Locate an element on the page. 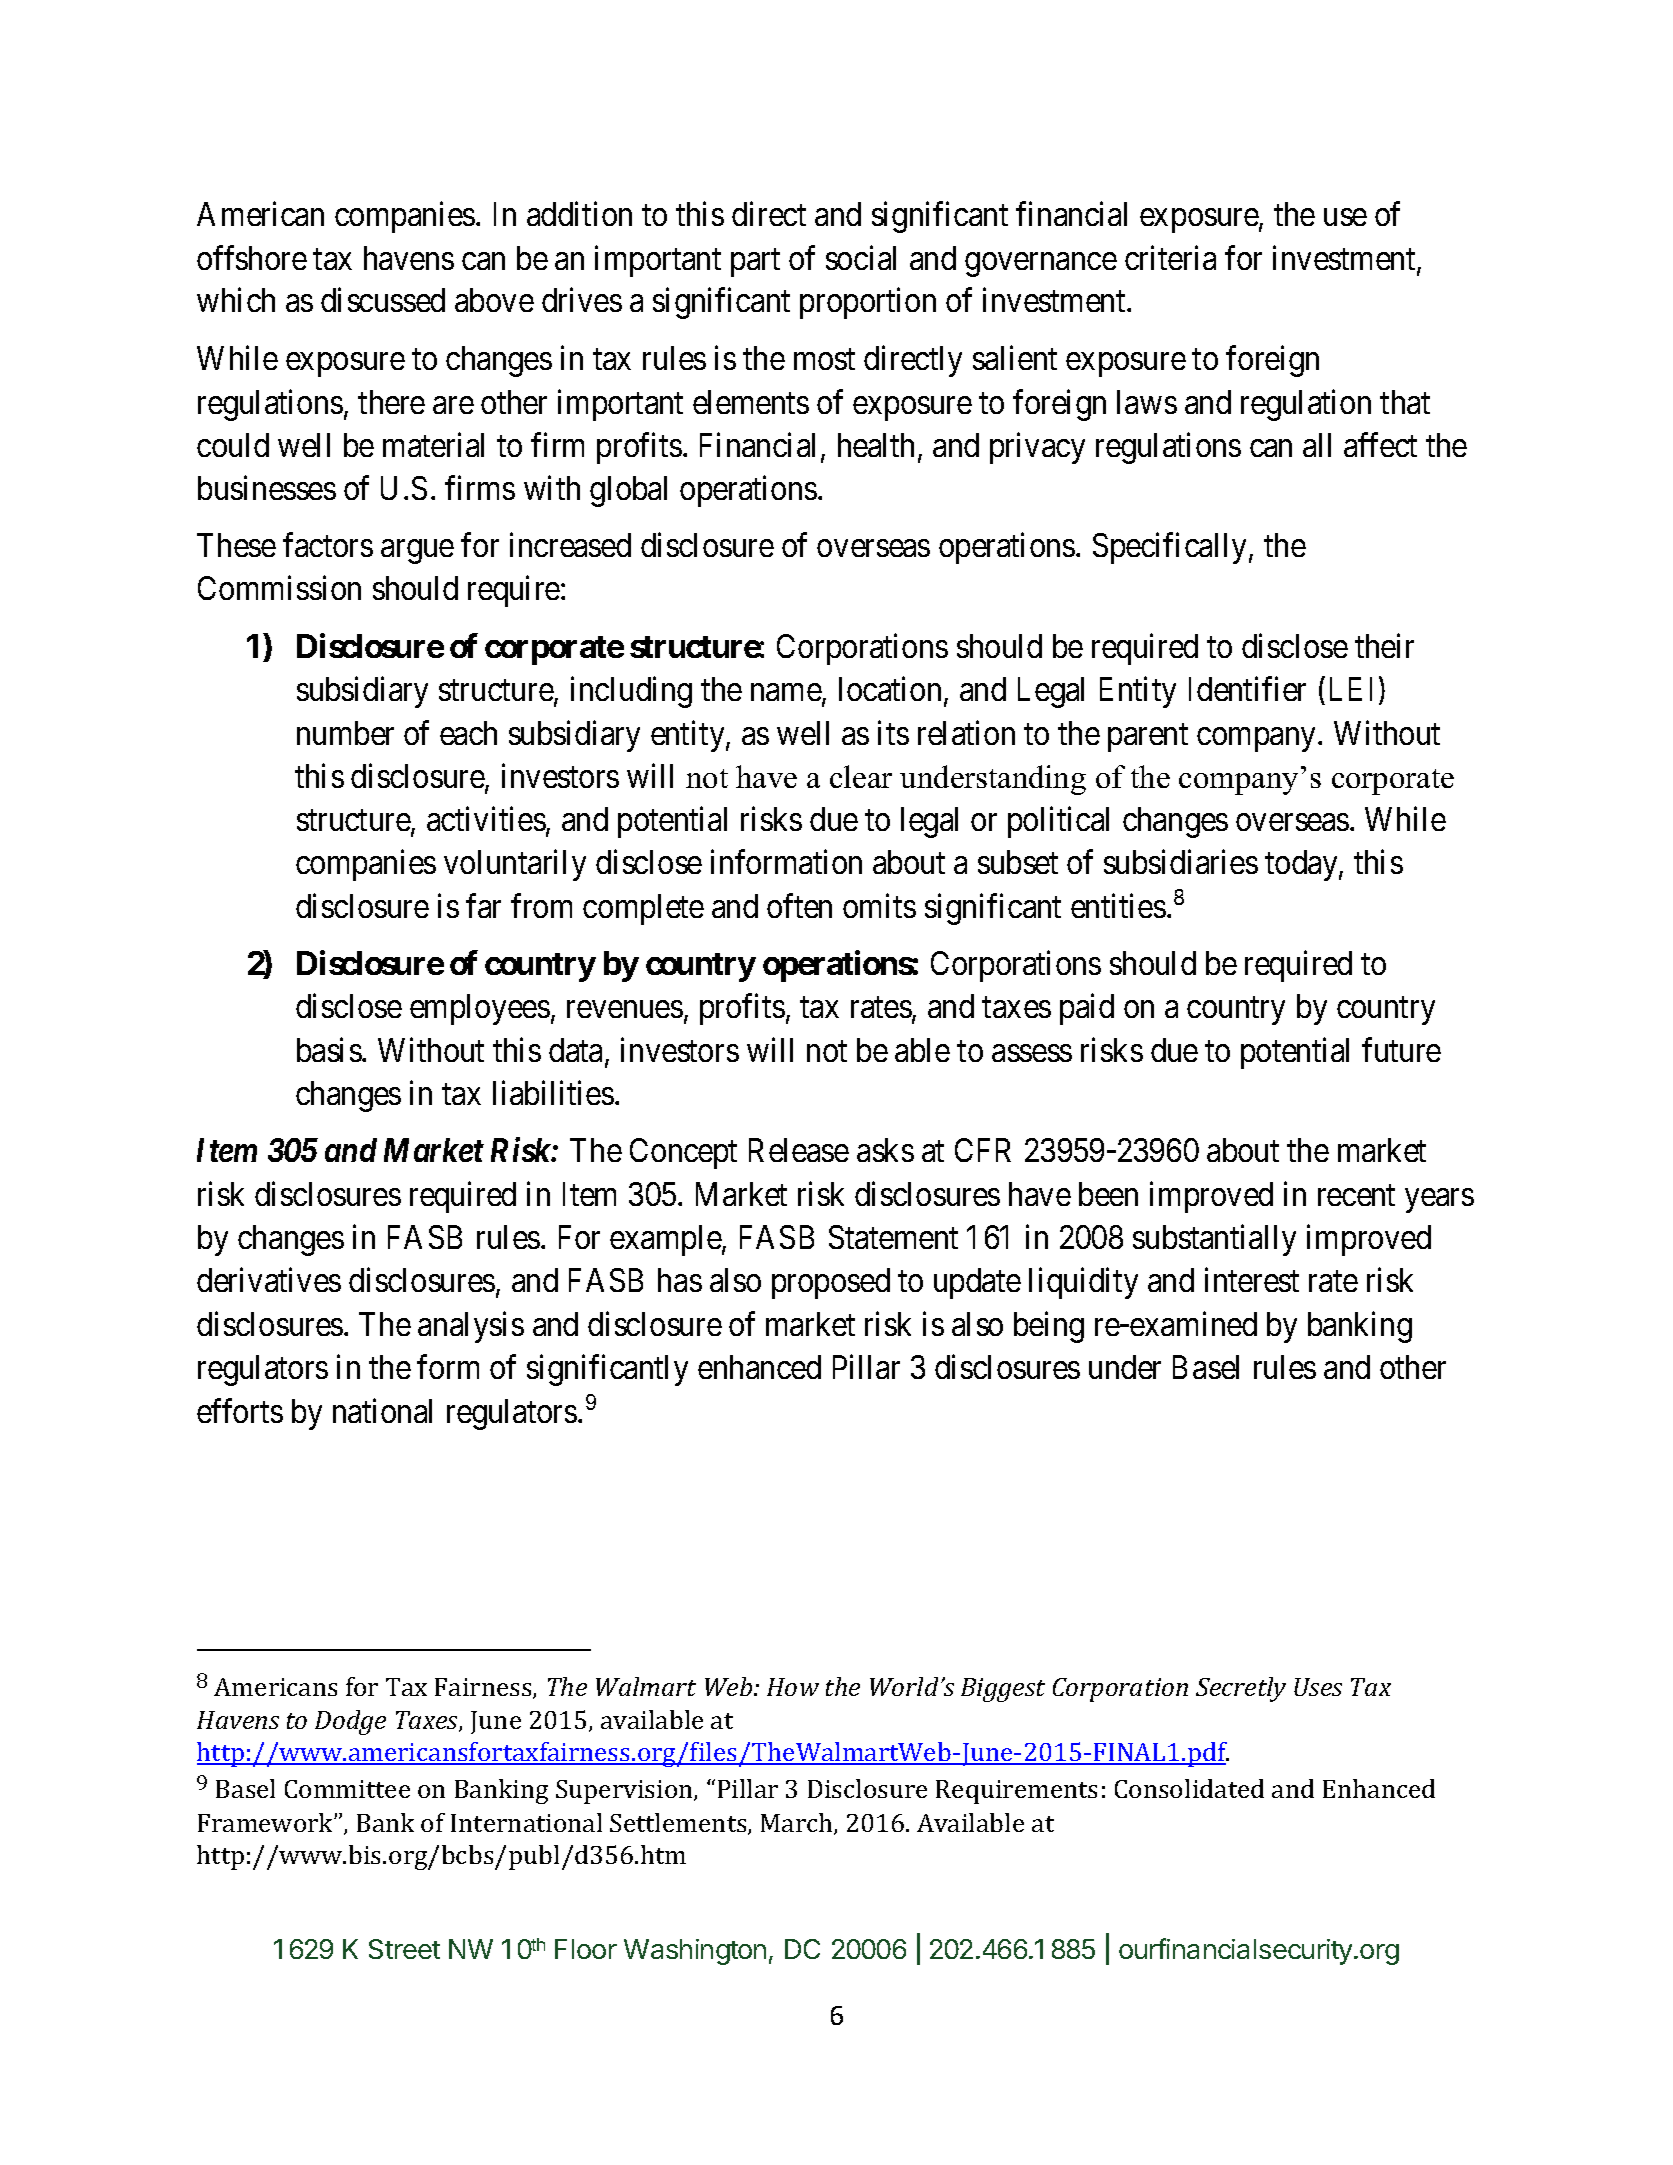 The width and height of the image is (1673, 2165). discussed is located at coordinates (383, 300).
